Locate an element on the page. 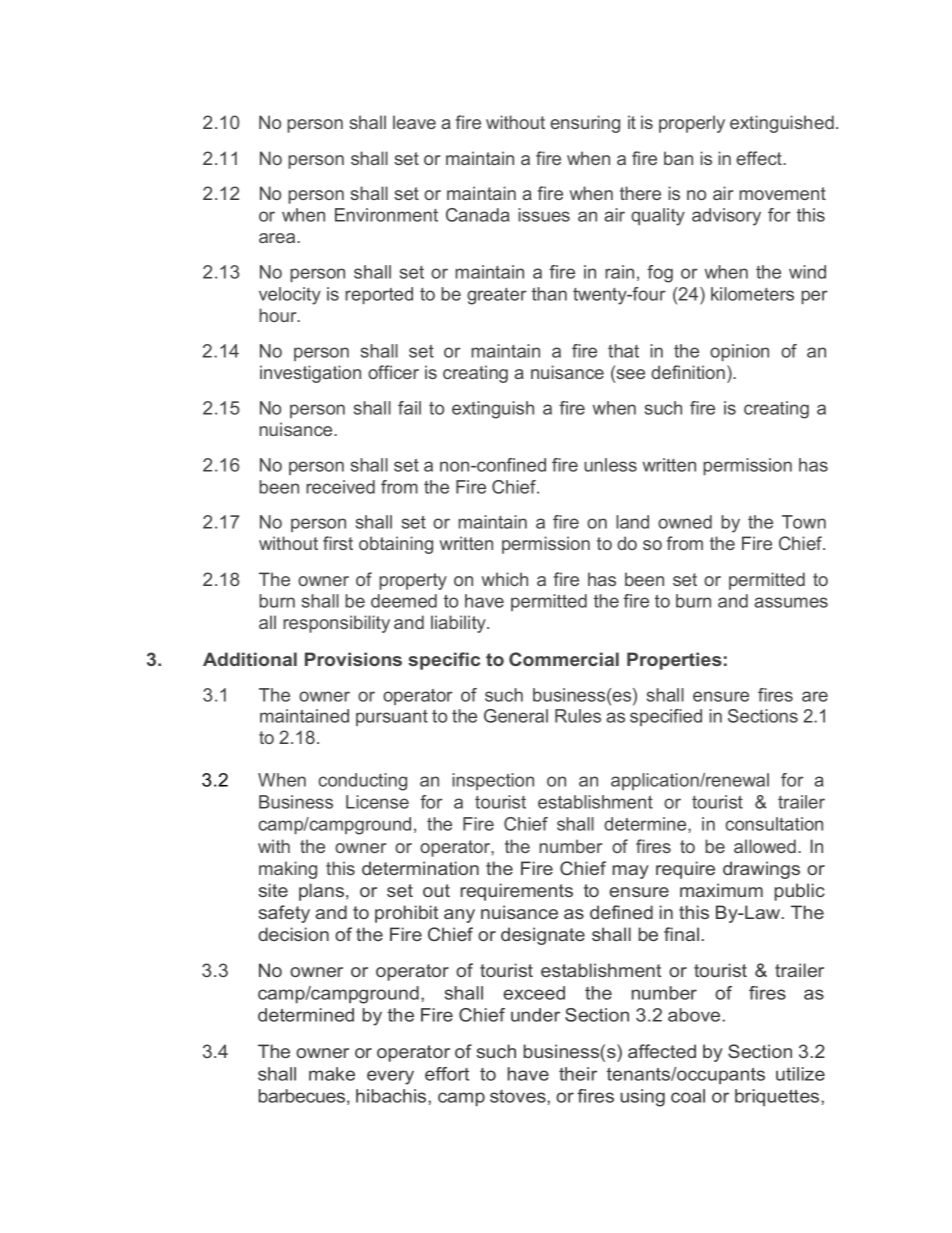 This page has height=1233, width=952. Environment is located at coordinates (386, 215).
